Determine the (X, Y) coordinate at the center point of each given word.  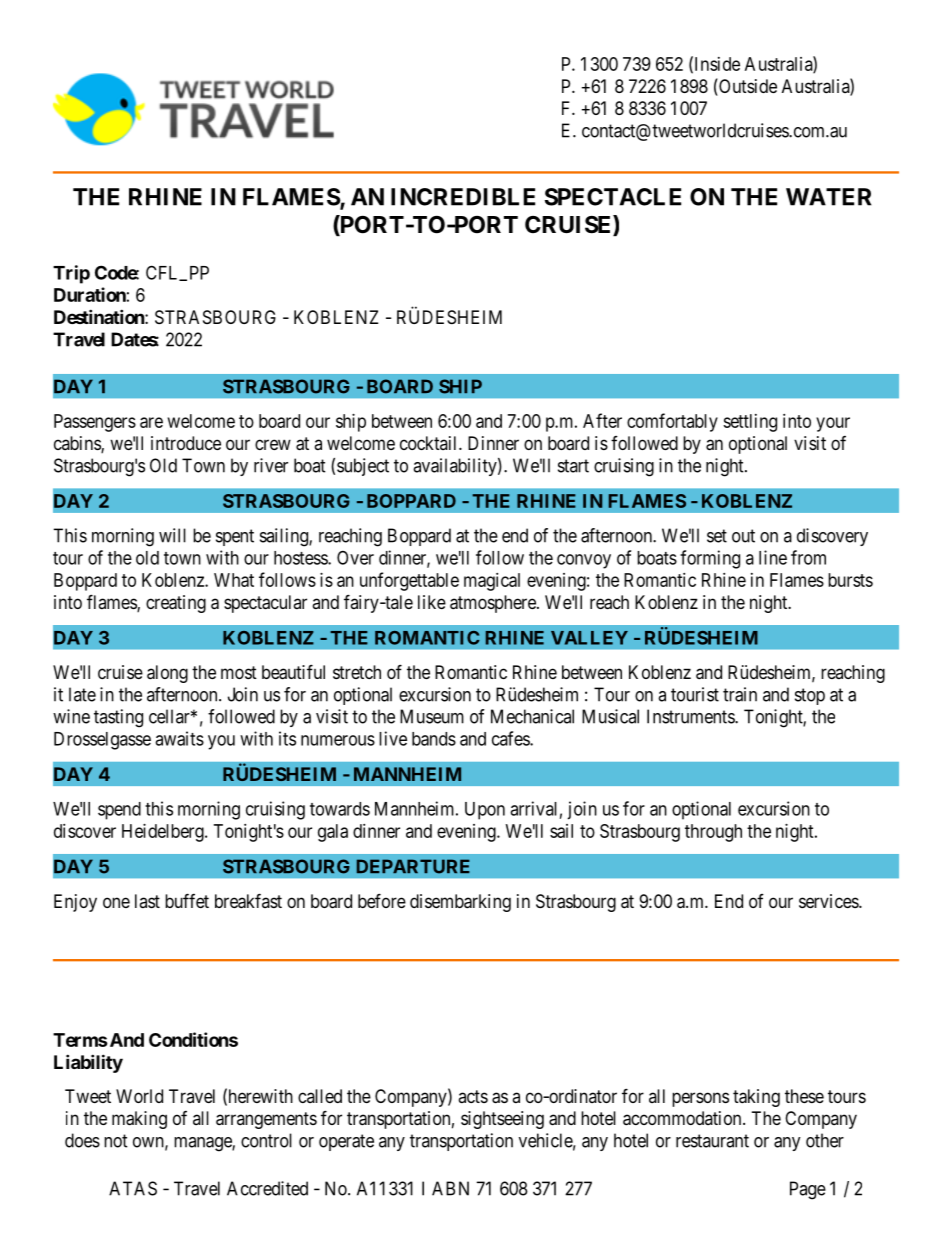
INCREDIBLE (463, 197)
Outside (747, 87)
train (740, 694)
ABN (450, 1188)
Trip (71, 274)
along (167, 674)
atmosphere (494, 604)
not (116, 1141)
